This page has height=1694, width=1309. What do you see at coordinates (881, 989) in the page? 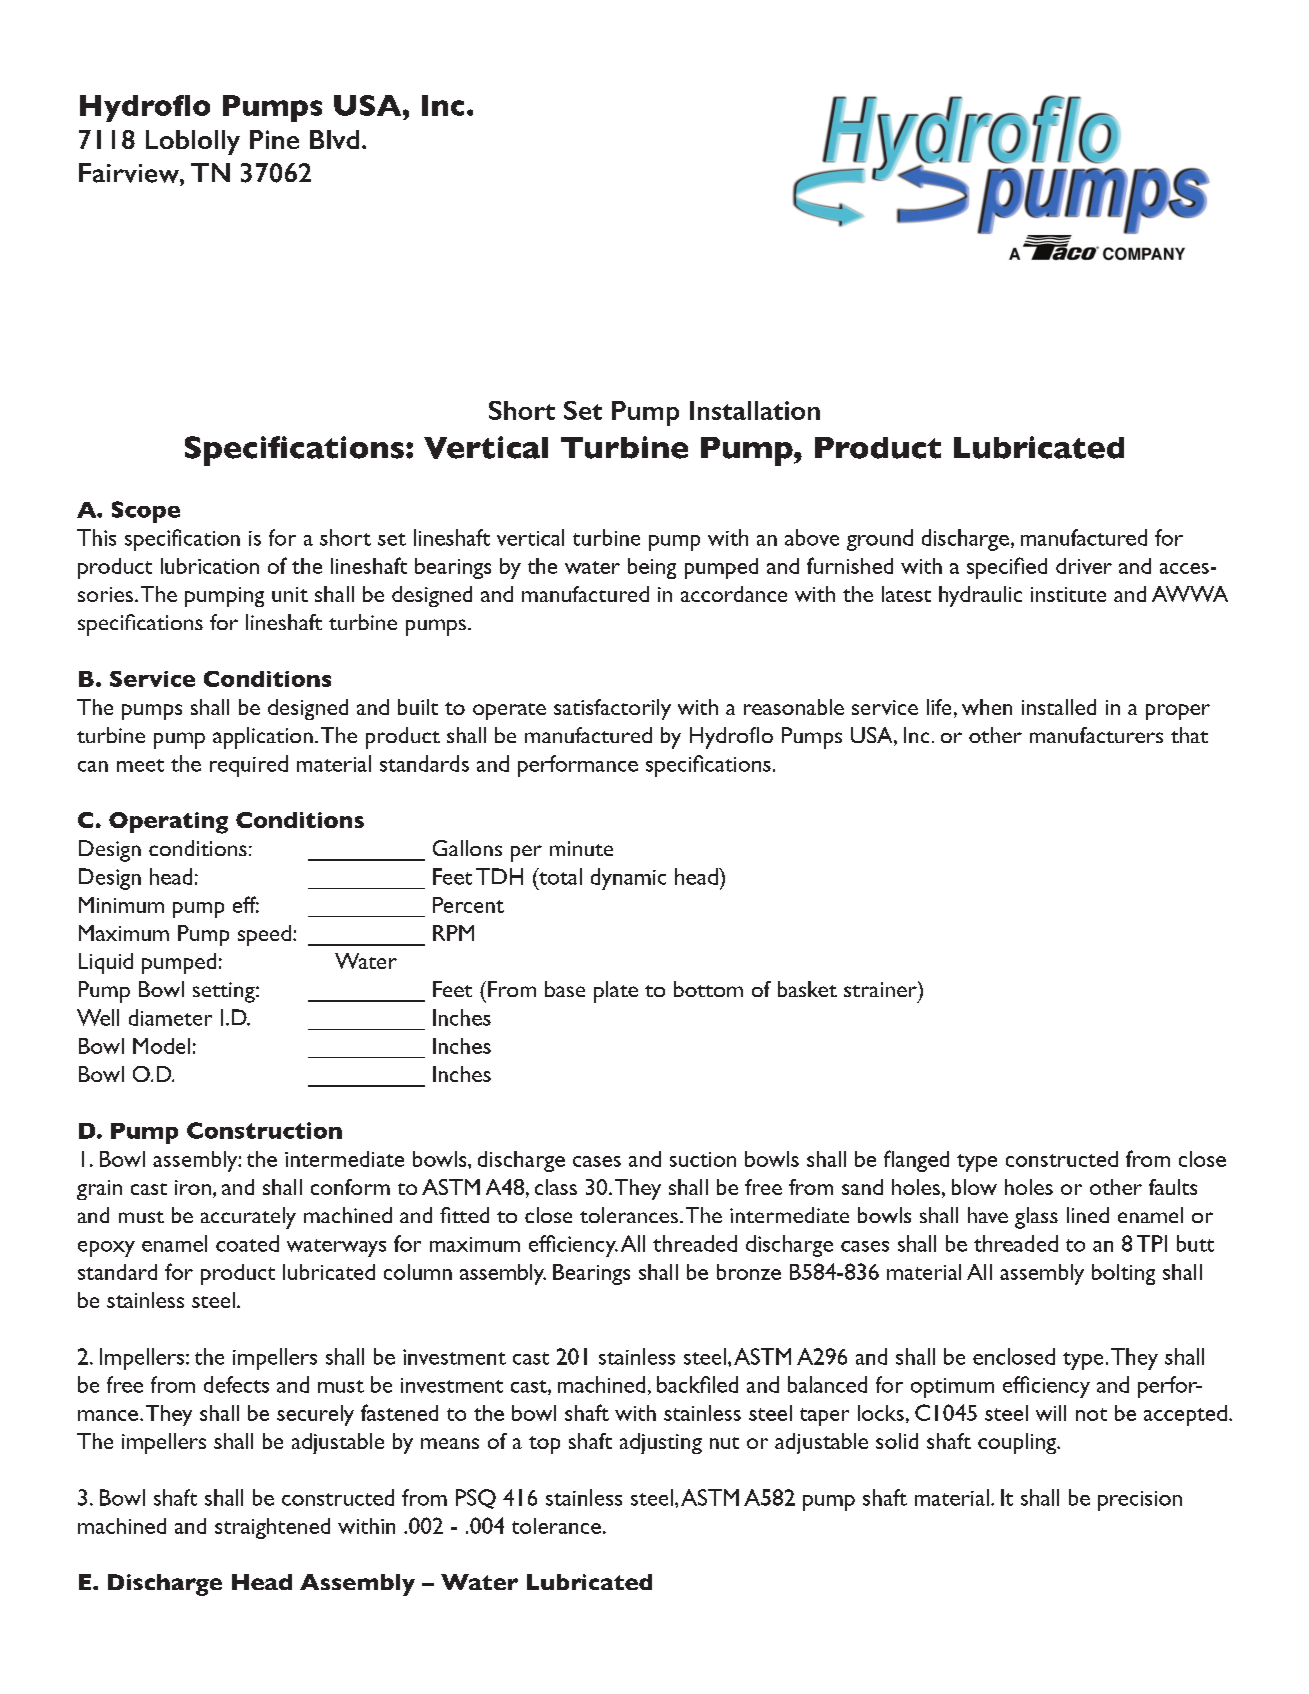
I see `strainer` at bounding box center [881, 989].
